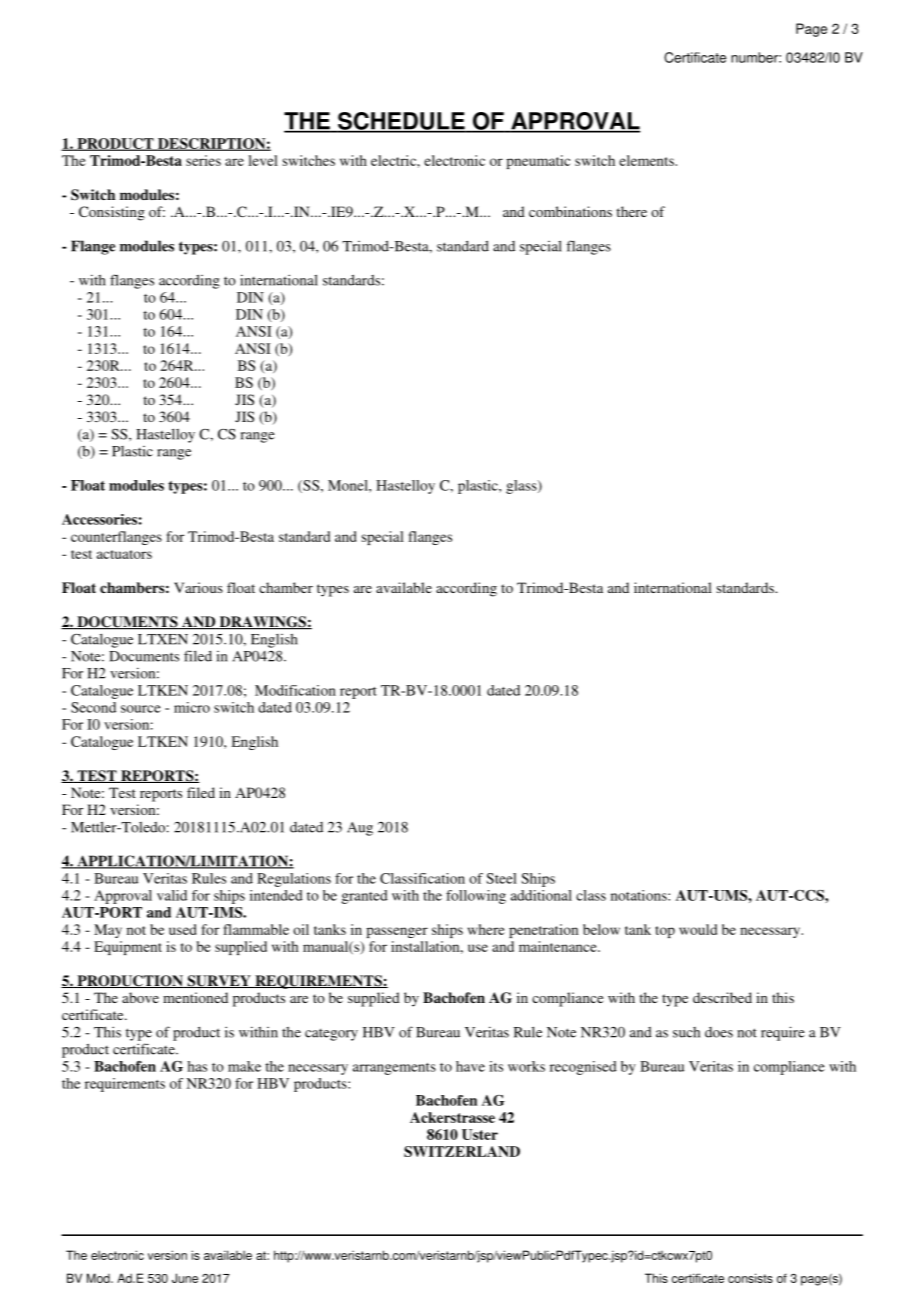  I want to click on top, so click(665, 932).
